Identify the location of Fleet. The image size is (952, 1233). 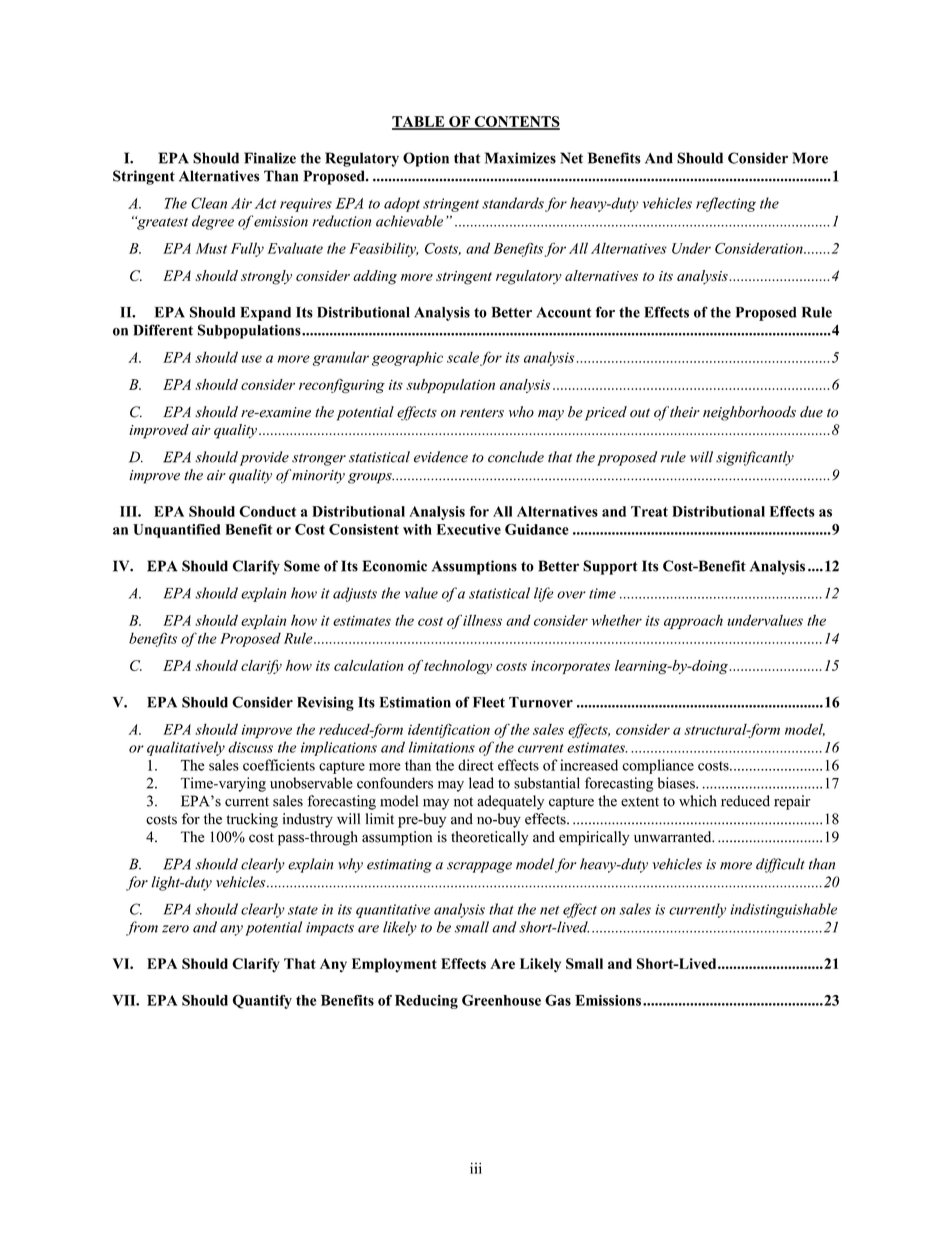
(489, 702).
